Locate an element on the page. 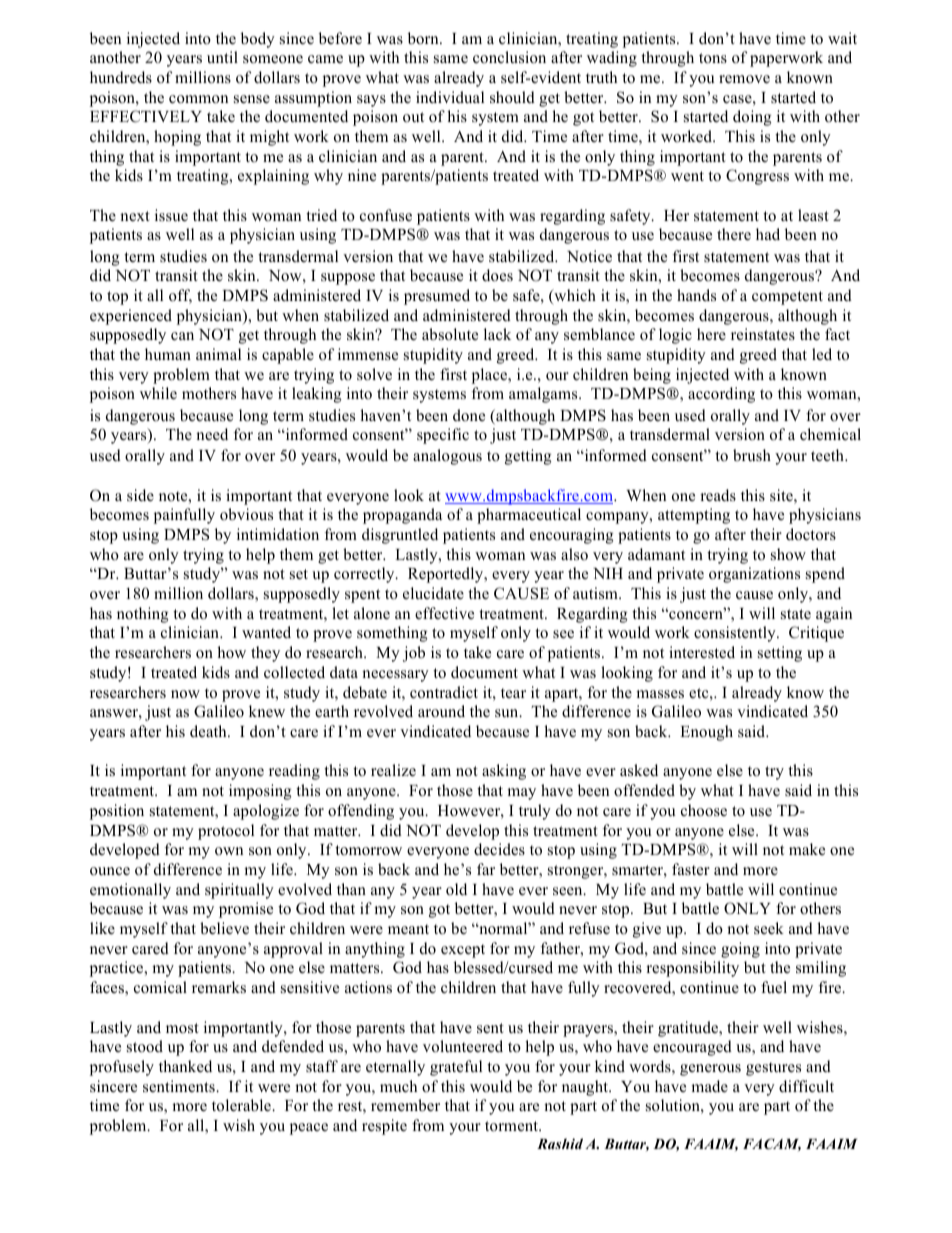  wanted is located at coordinates (266, 632).
